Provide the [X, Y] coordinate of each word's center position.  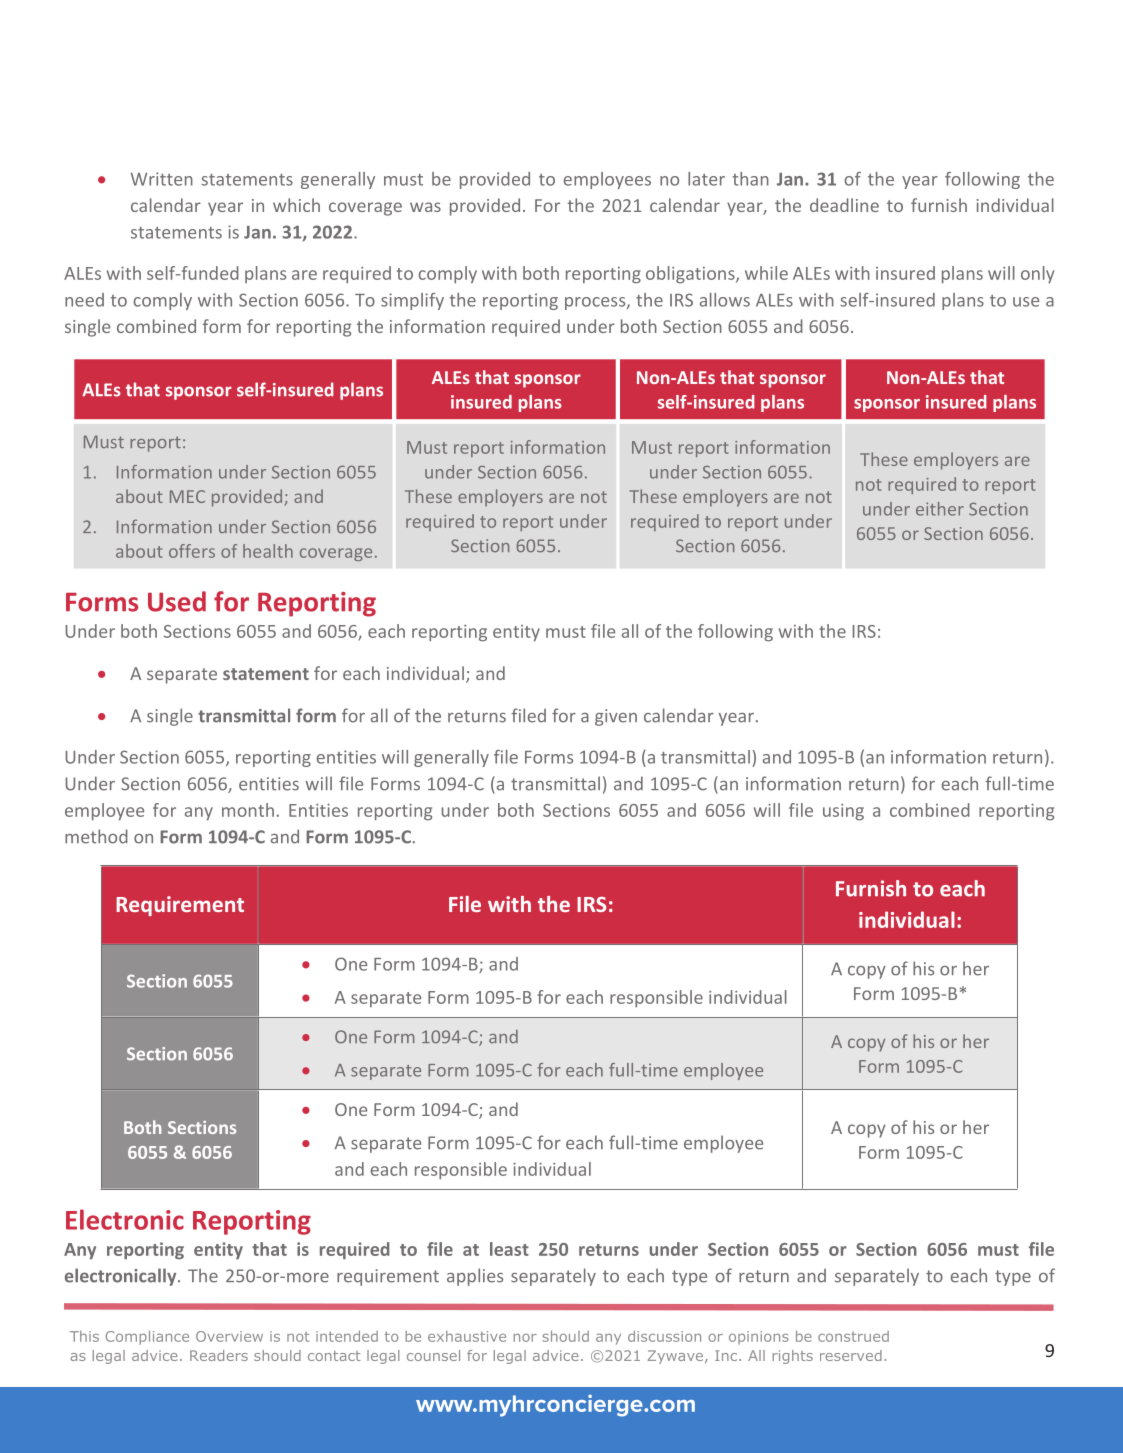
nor [525, 1337]
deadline [844, 205]
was [425, 207]
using [843, 812]
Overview [229, 1336]
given [616, 717]
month [248, 810]
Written [162, 179]
